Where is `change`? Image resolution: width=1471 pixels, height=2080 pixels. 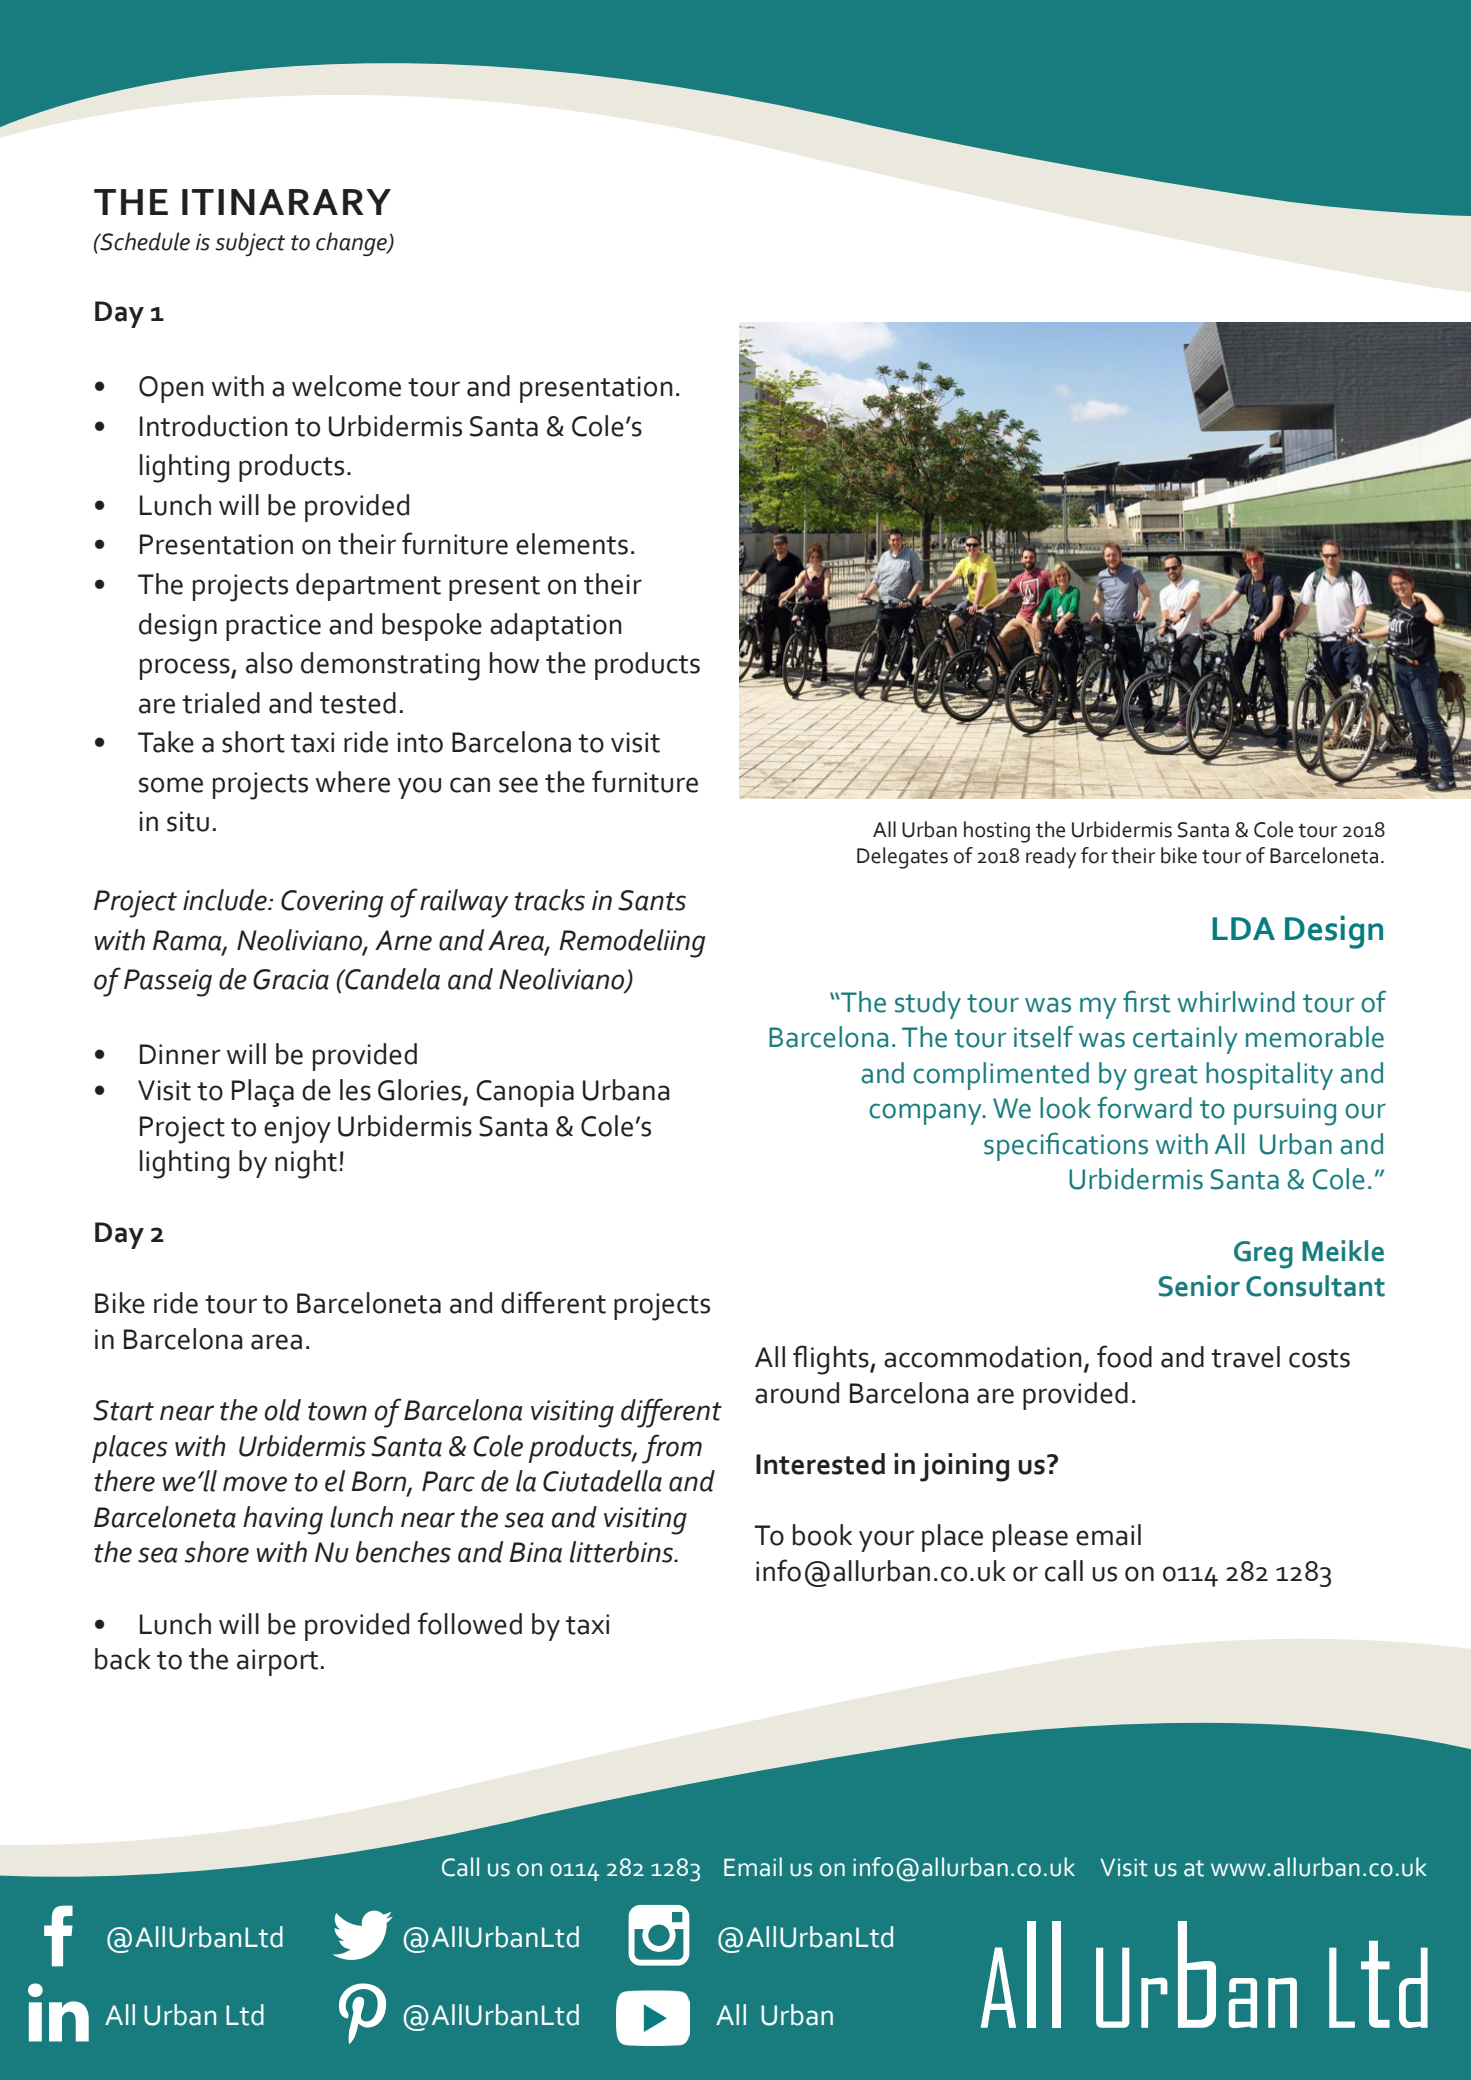
change is located at coordinates (353, 244).
